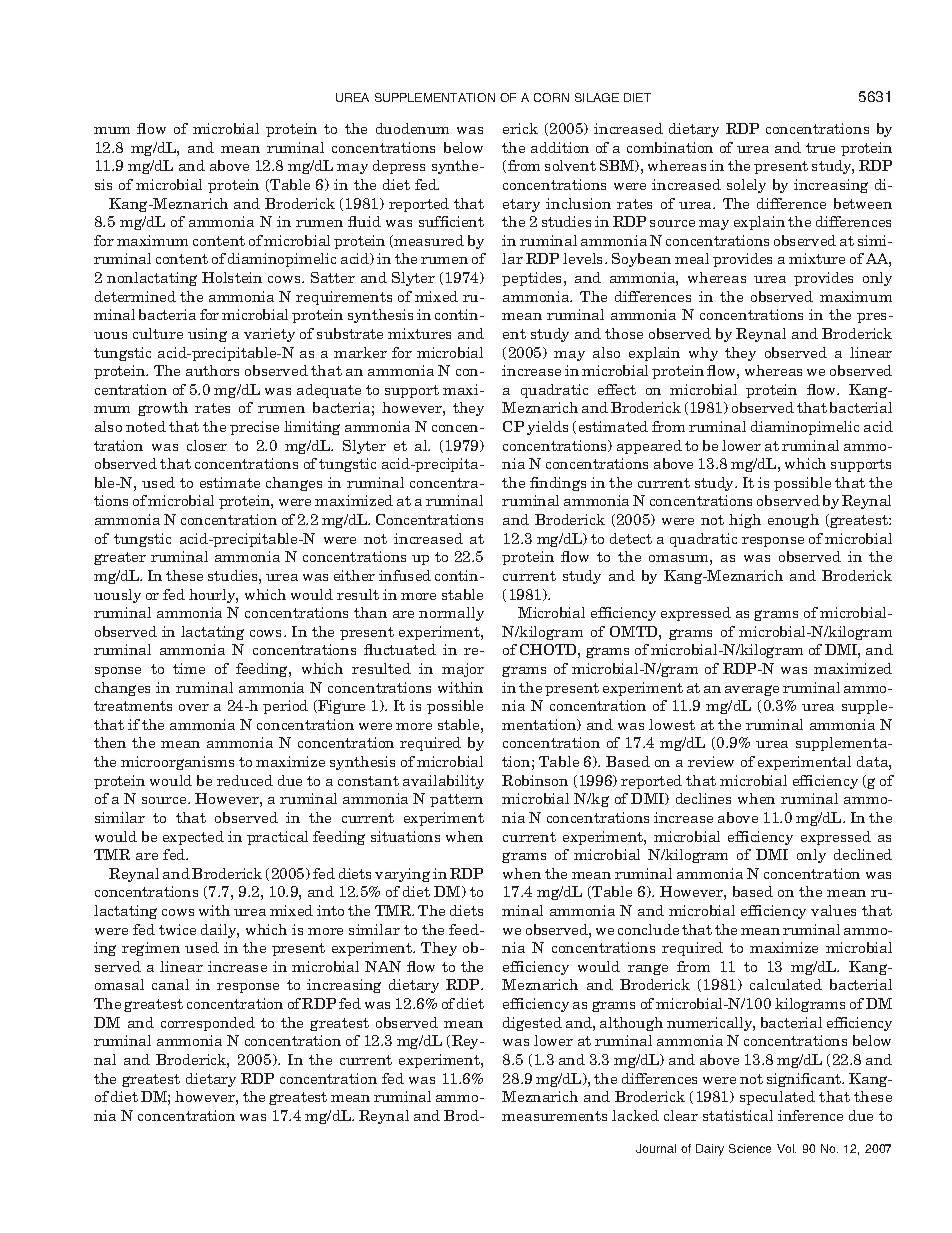  I want to click on true, so click(820, 148).
